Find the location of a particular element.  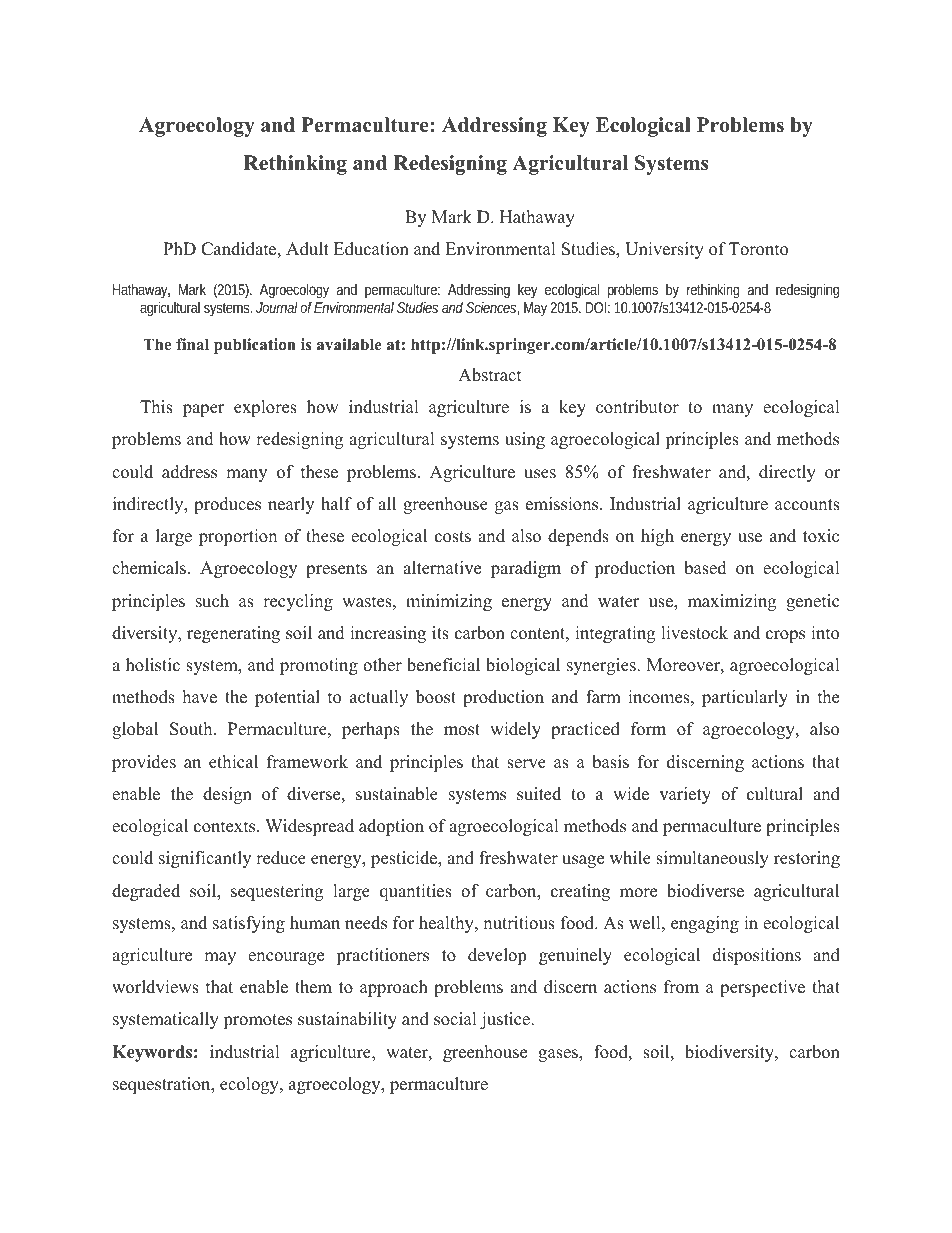

regenerating is located at coordinates (233, 634).
